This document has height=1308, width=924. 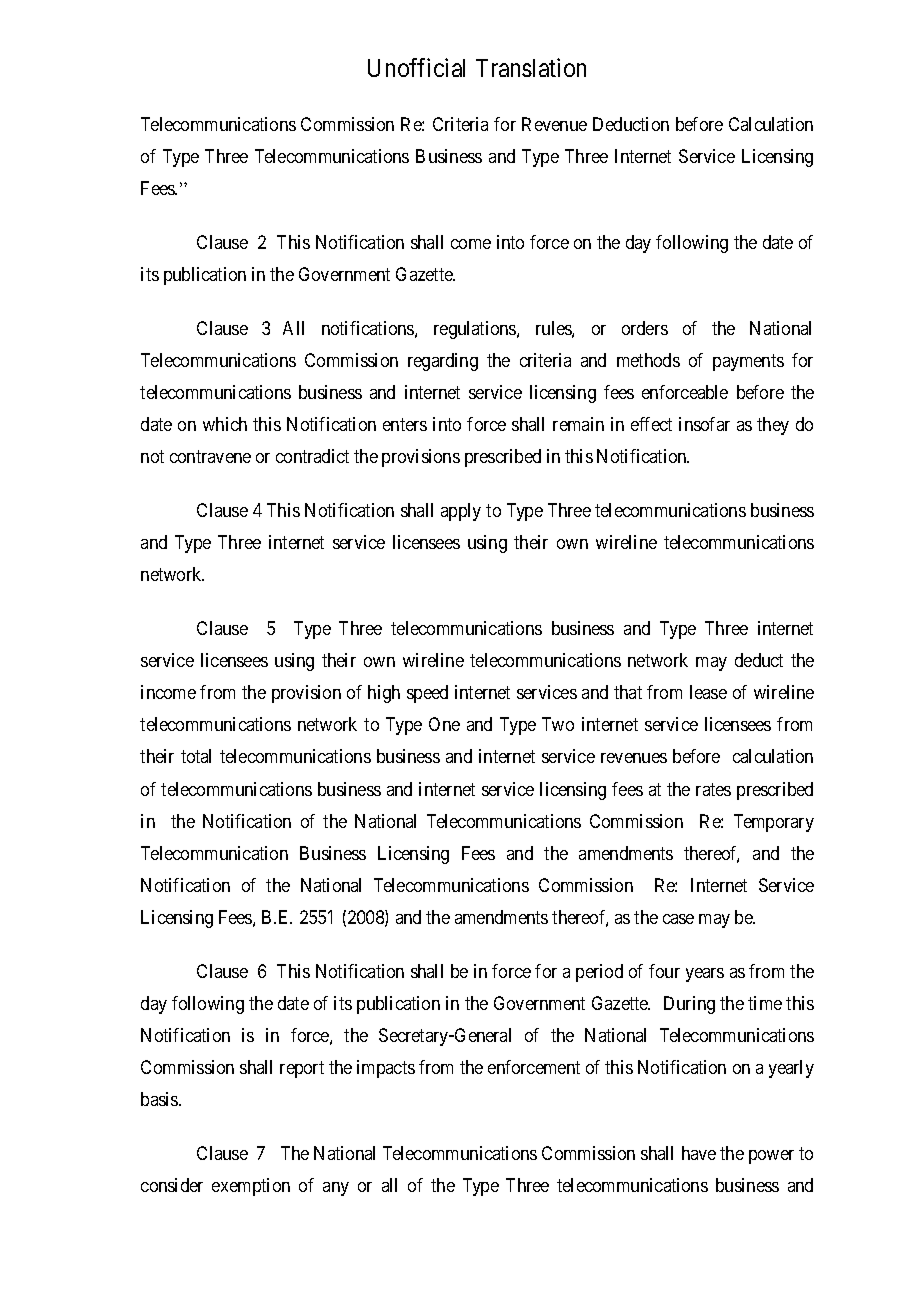 I want to click on lease, so click(x=708, y=692).
